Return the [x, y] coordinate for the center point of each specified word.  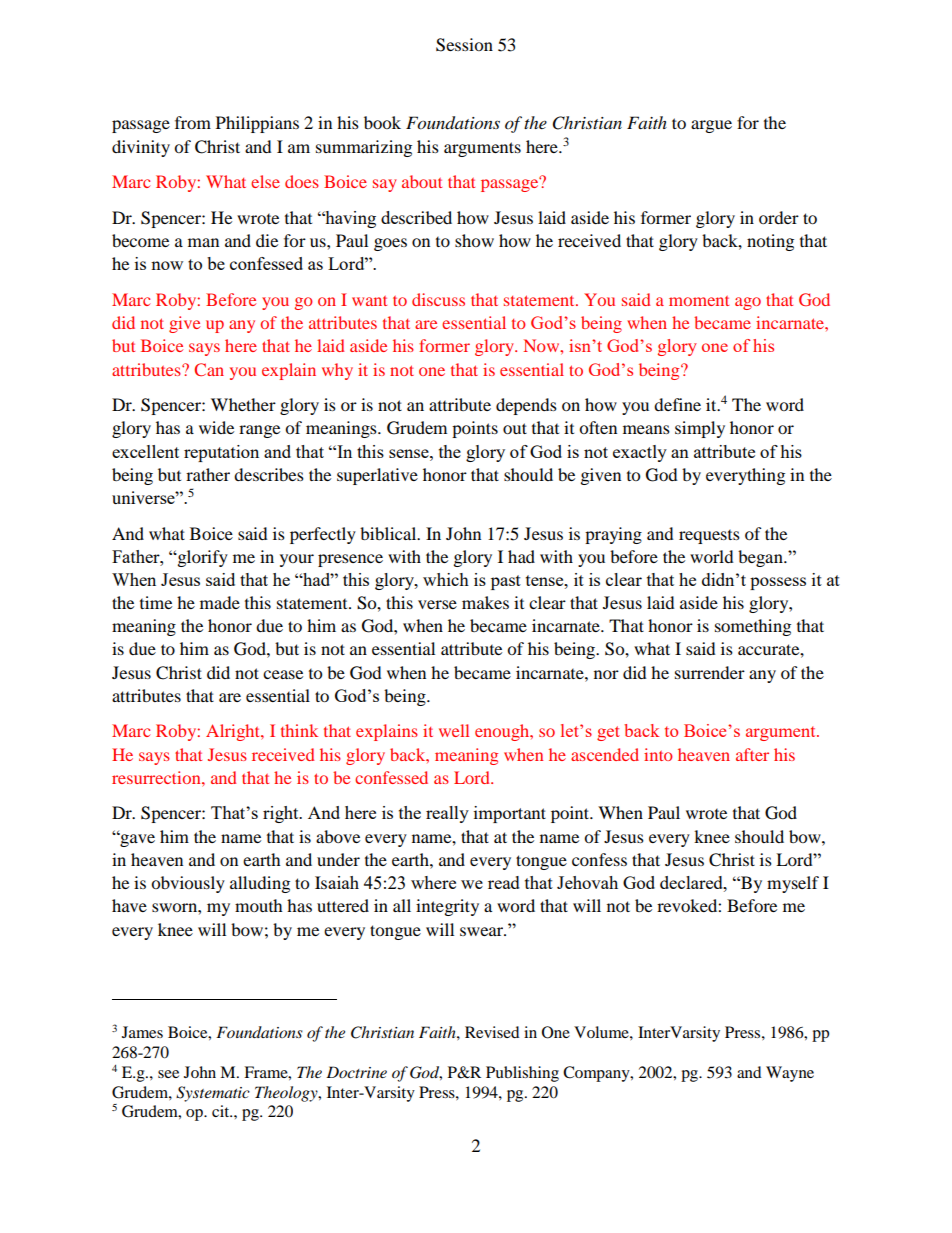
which [446, 579]
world [712, 556]
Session [464, 45]
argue [711, 126]
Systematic [213, 1094]
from [193, 122]
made [220, 602]
